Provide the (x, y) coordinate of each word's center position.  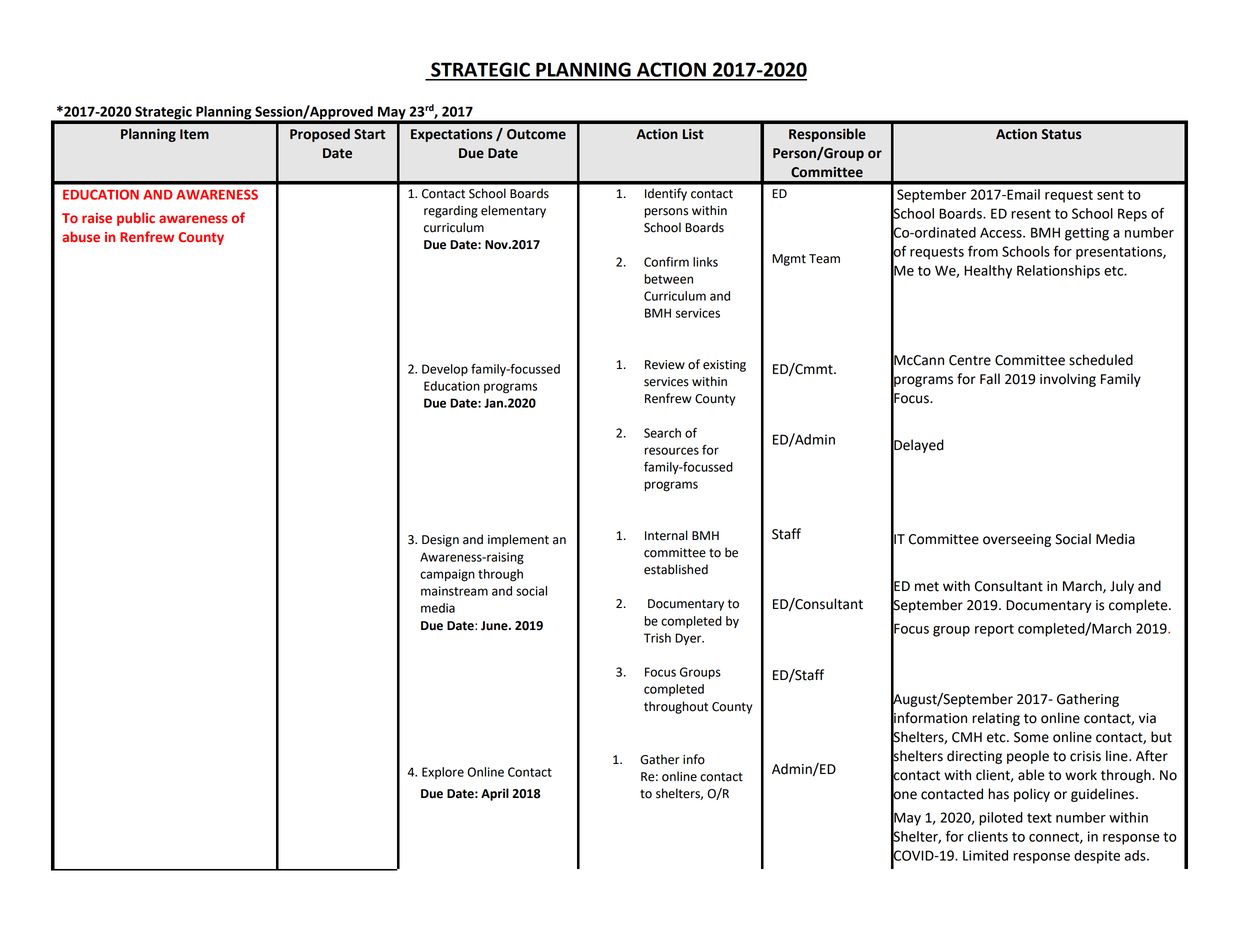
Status (1061, 134)
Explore (443, 773)
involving (1068, 380)
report (994, 630)
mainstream (454, 591)
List (693, 134)
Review (665, 365)
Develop (445, 370)
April (495, 794)
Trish (657, 638)
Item (194, 134)
